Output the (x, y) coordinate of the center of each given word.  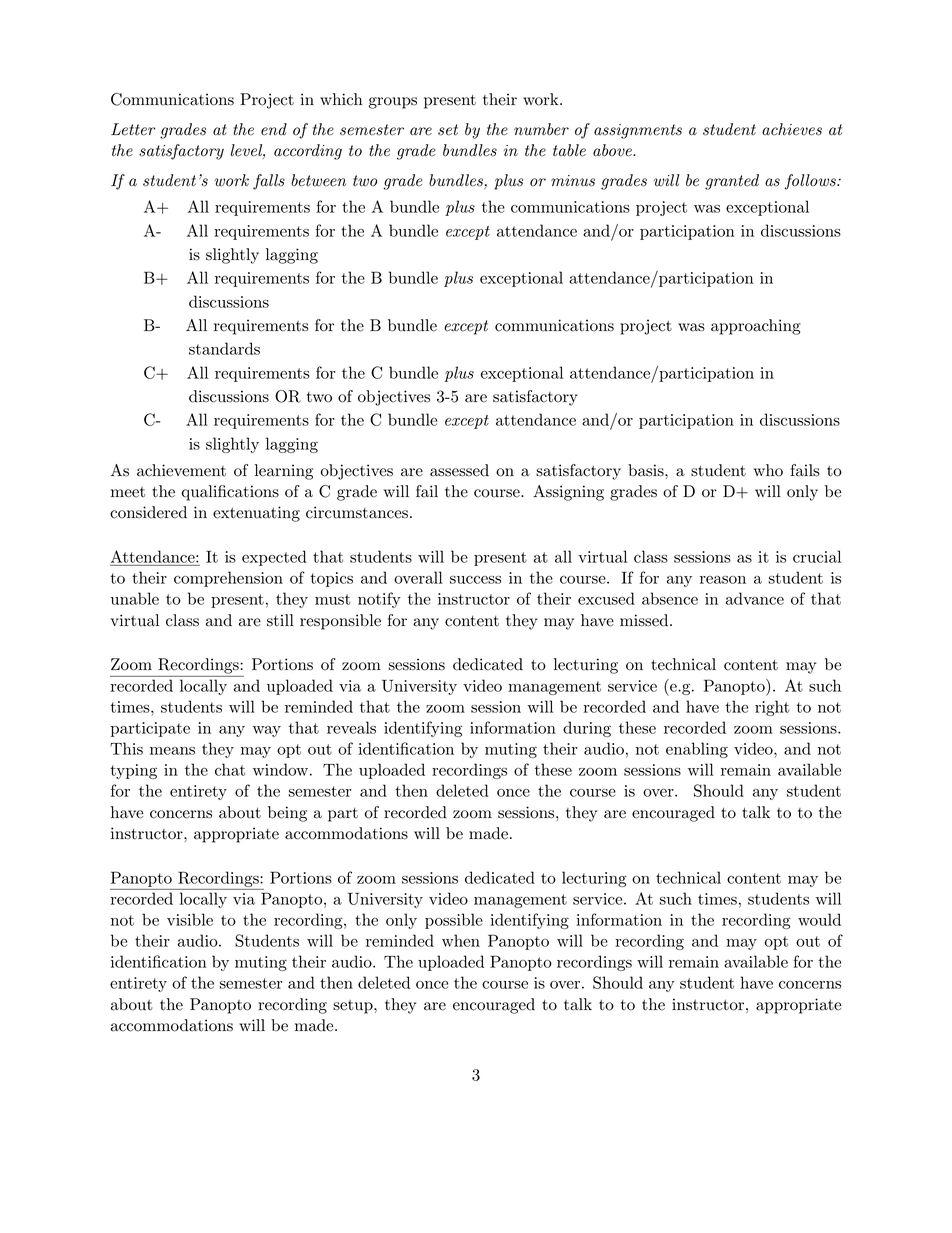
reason (723, 580)
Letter (133, 129)
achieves (792, 129)
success (475, 580)
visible (190, 919)
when (461, 940)
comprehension (228, 579)
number (541, 129)
